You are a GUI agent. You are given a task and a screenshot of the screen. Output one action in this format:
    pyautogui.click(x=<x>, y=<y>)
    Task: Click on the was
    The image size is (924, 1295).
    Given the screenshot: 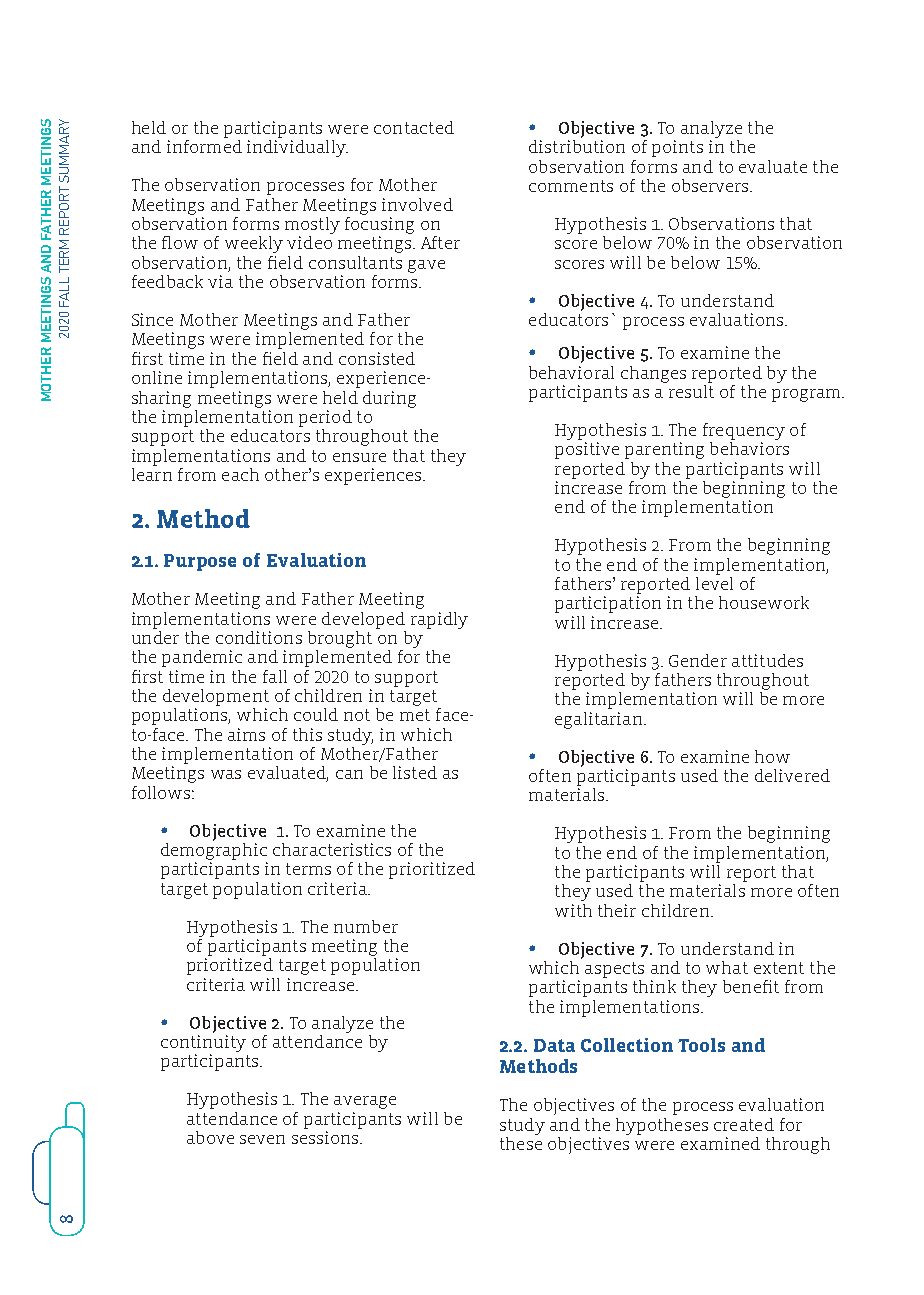 What is the action you would take?
    pyautogui.click(x=226, y=774)
